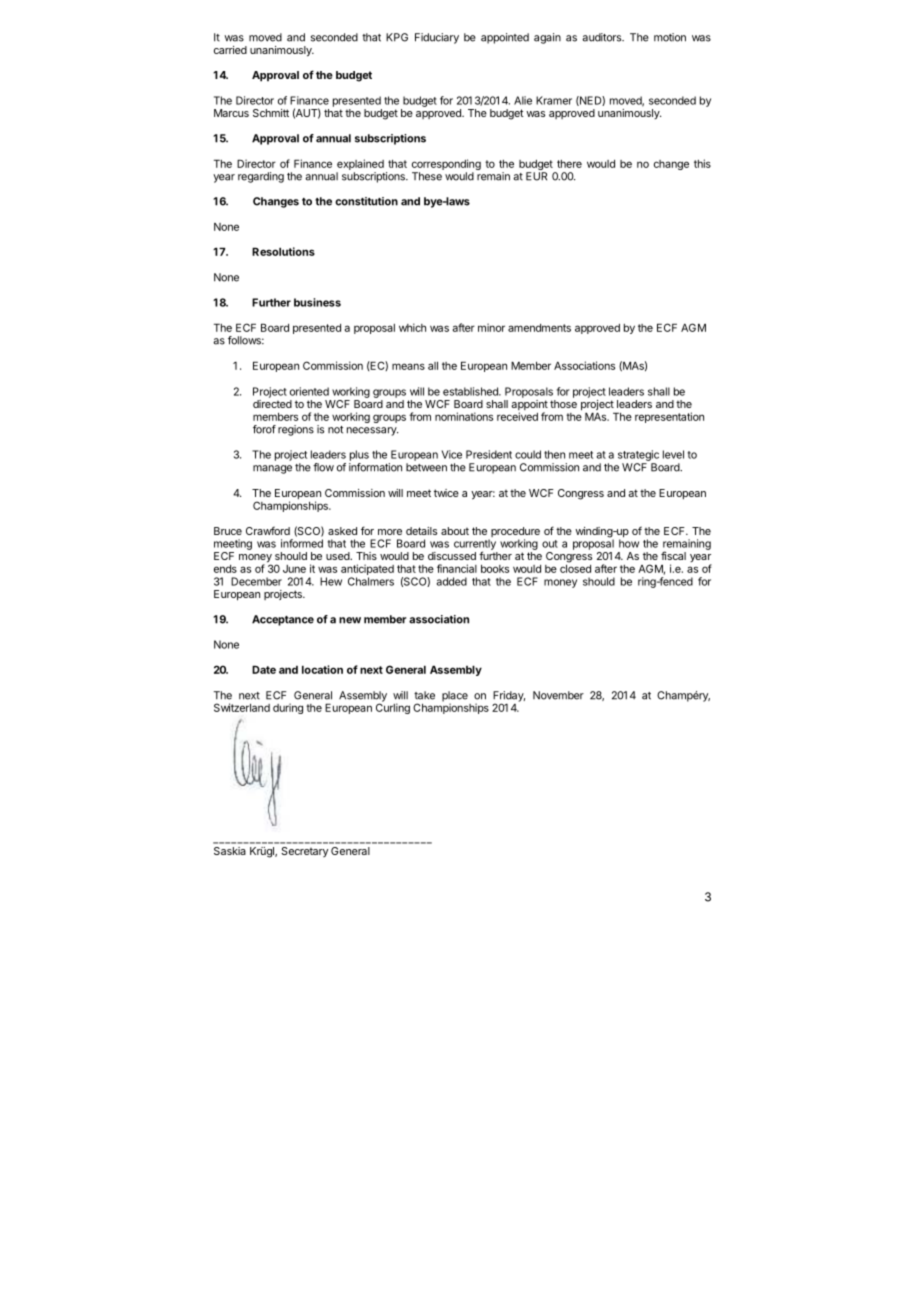  What do you see at coordinates (457, 568) in the page?
I see `financial` at bounding box center [457, 568].
